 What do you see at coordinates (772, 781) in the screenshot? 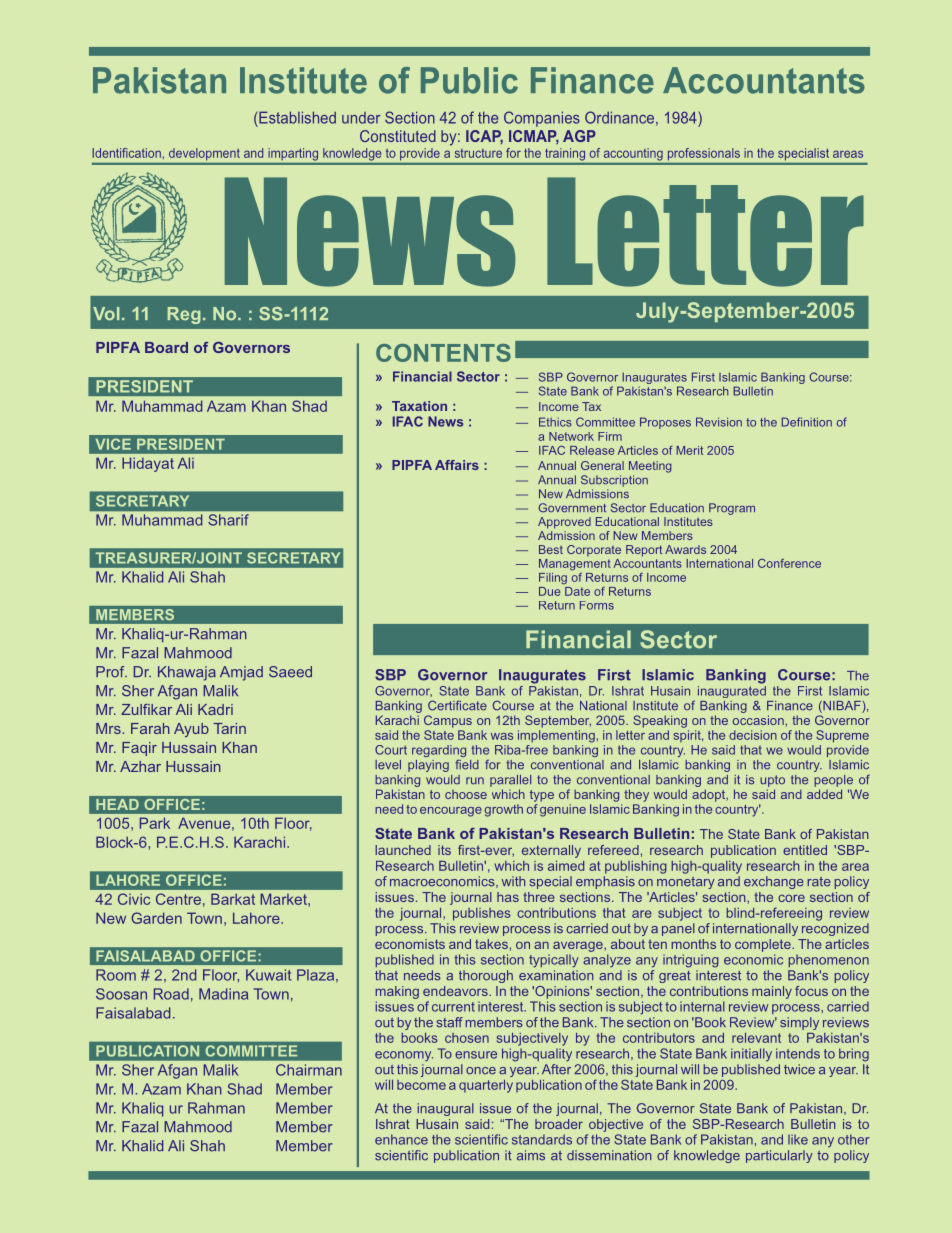
I see `upto` at bounding box center [772, 781].
